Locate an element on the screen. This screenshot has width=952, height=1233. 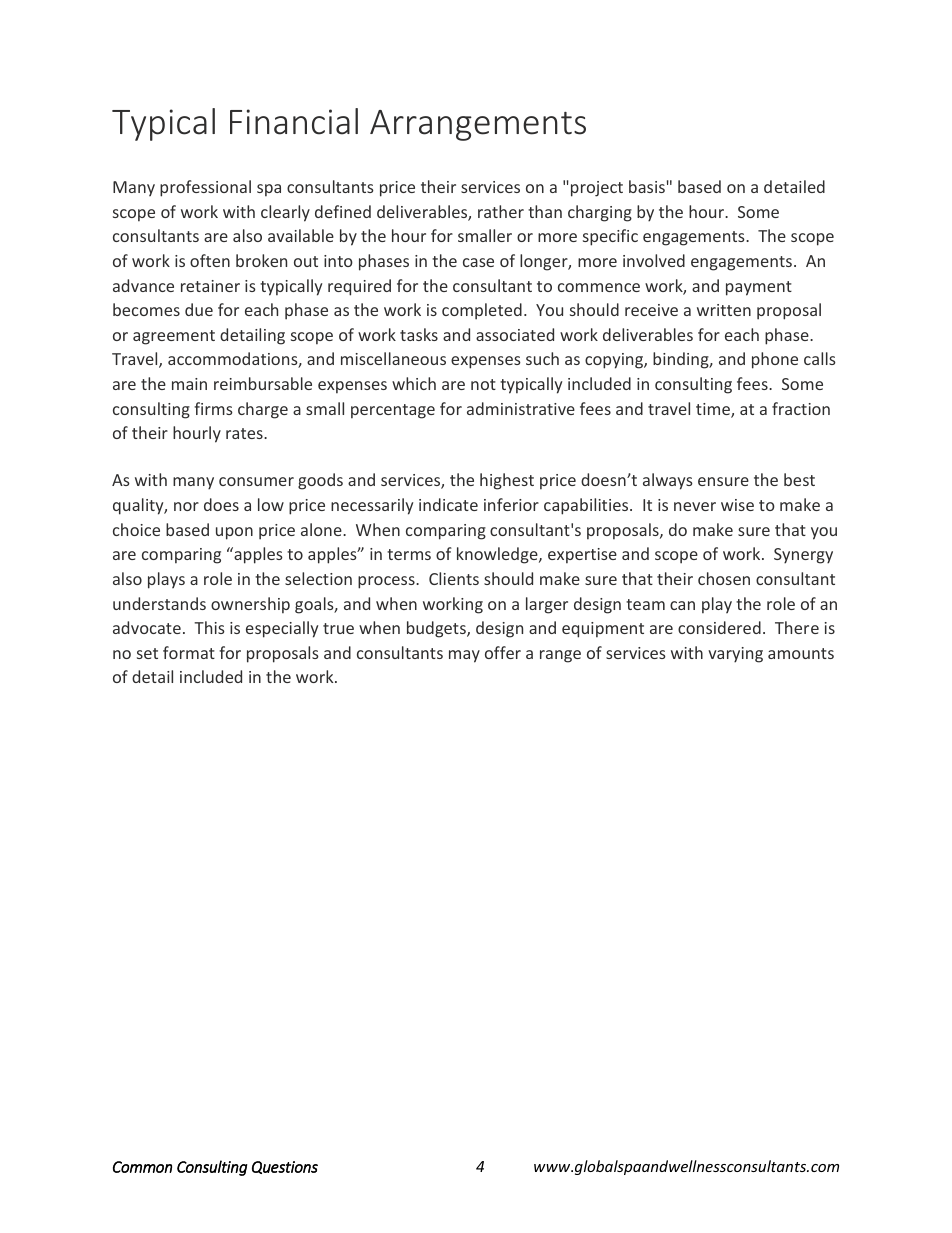
varying is located at coordinates (735, 655).
